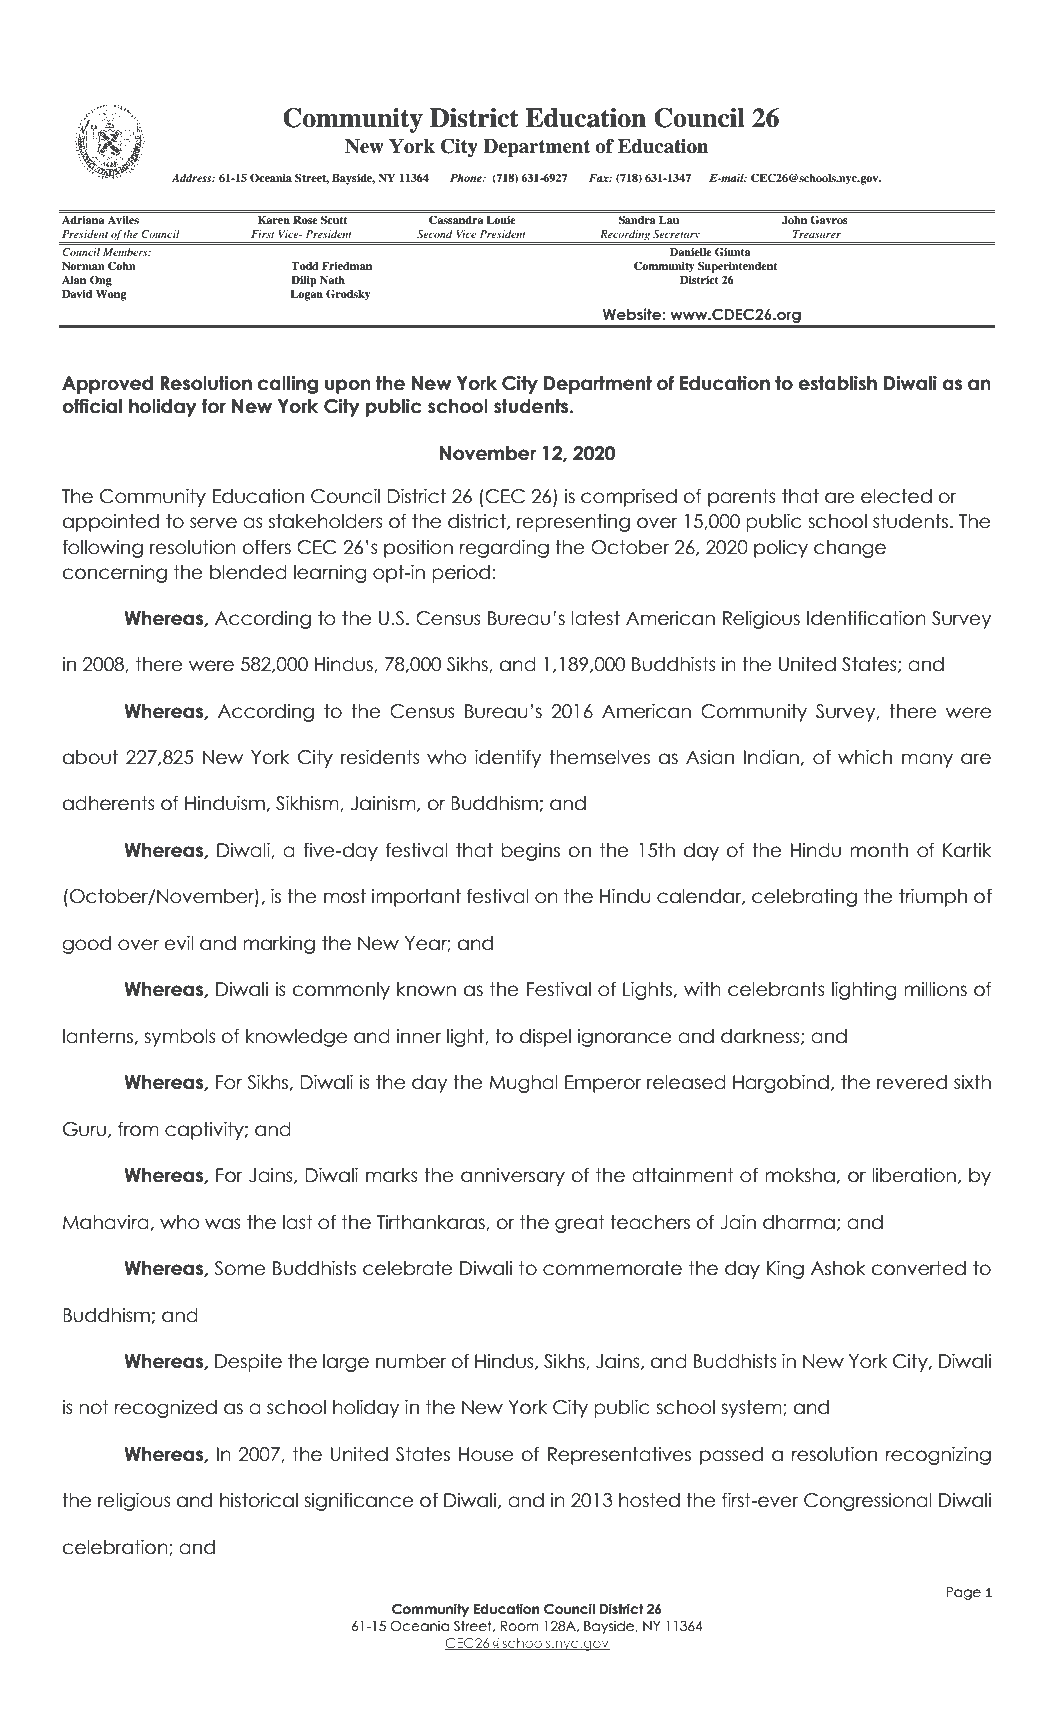 The width and height of the screenshot is (1054, 1736). I want to click on was, so click(223, 1224).
